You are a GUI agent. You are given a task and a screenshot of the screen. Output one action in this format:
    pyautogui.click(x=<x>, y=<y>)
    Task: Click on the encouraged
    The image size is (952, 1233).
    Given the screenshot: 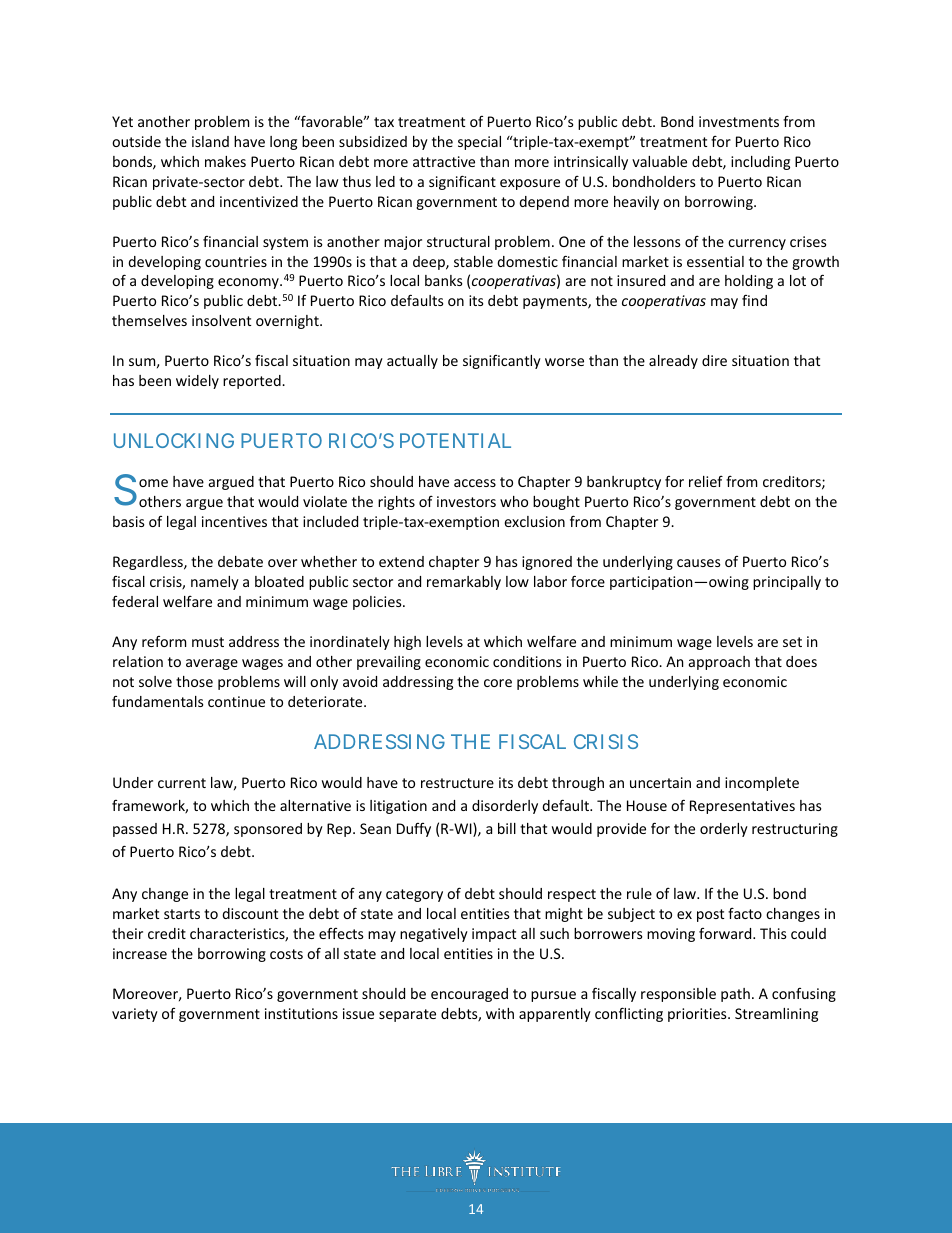 What is the action you would take?
    pyautogui.click(x=469, y=995)
